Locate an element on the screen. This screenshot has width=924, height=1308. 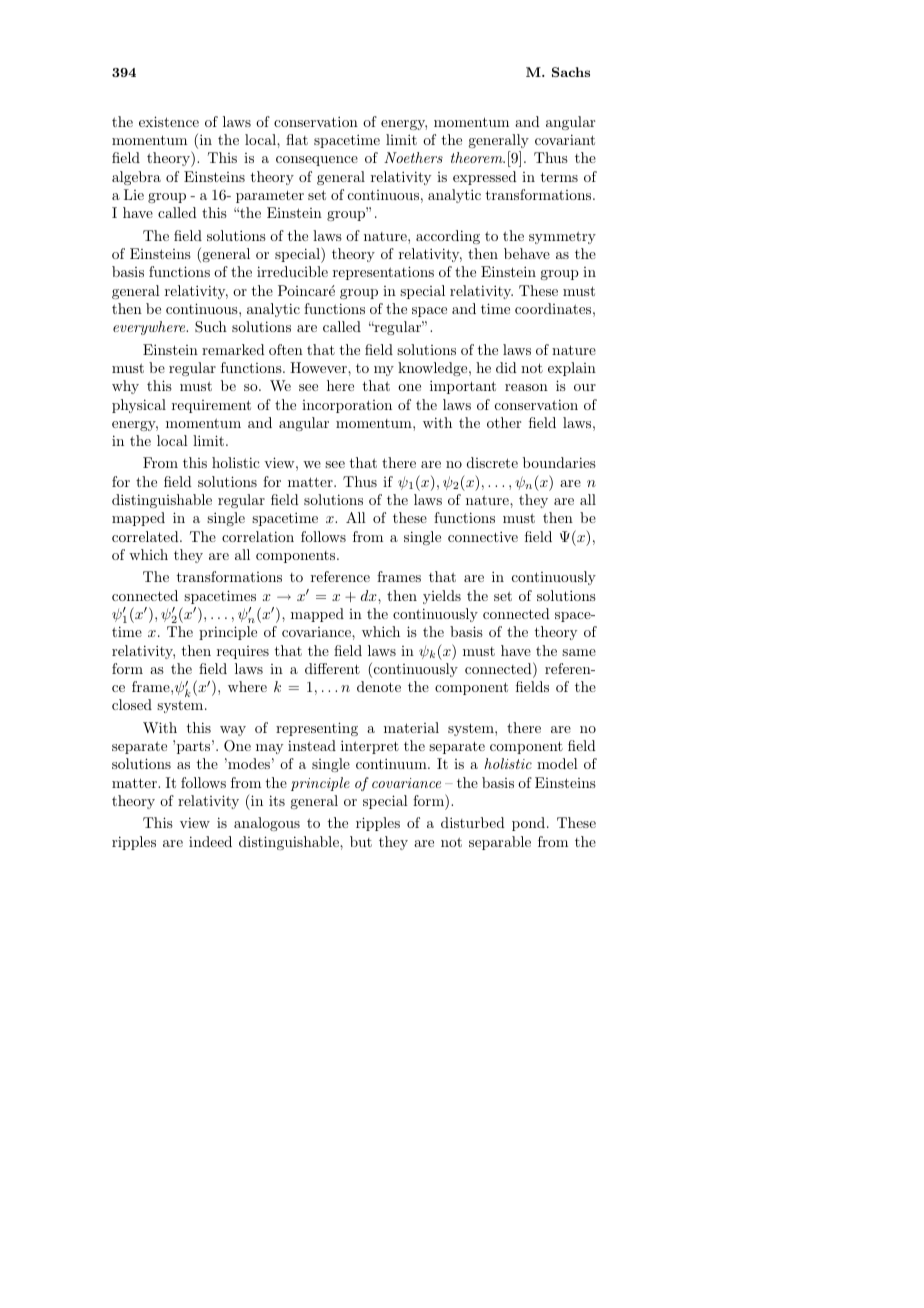
Such is located at coordinates (211, 327).
